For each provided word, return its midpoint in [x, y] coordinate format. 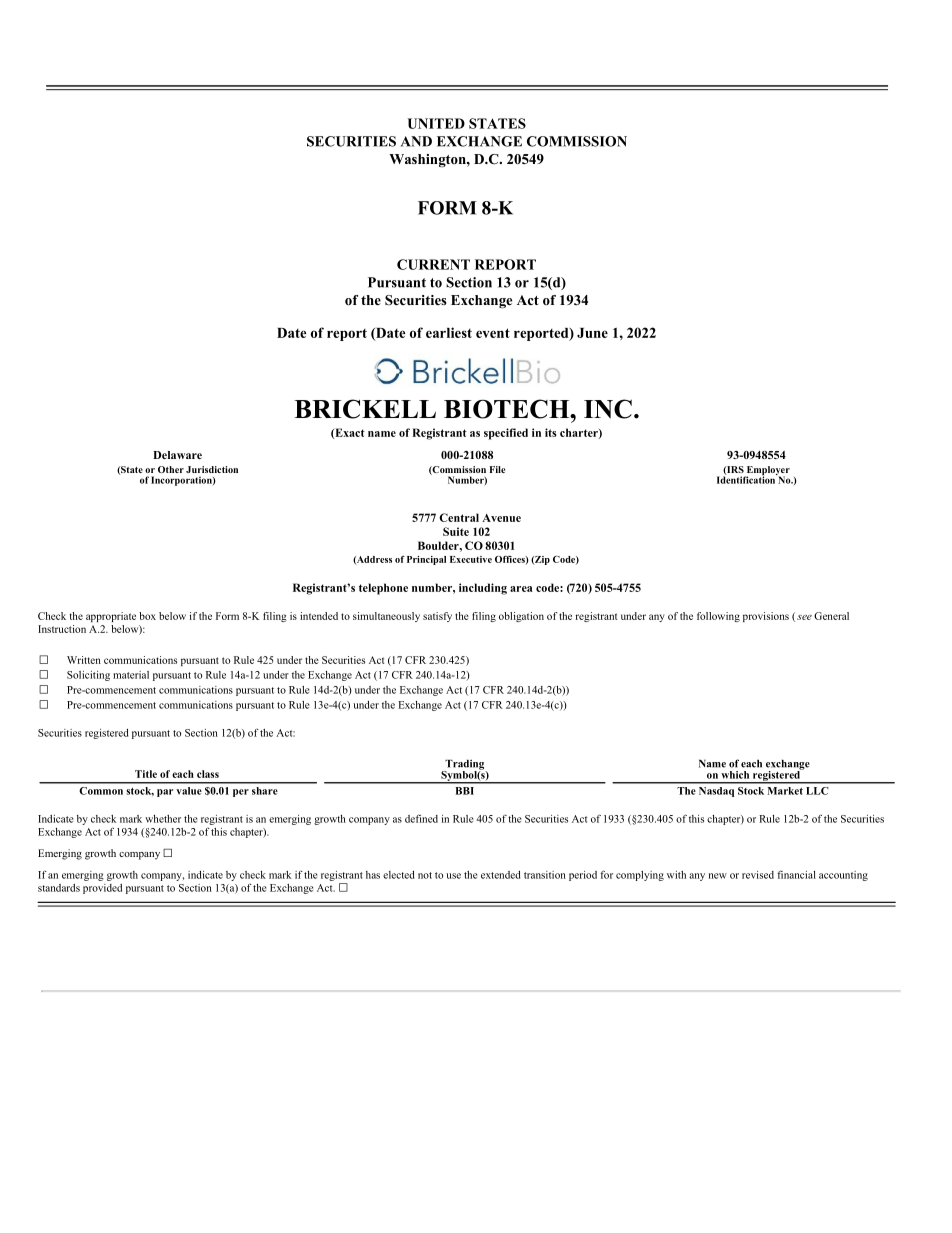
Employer [767, 472]
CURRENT [433, 264]
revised [758, 875]
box [147, 616]
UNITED [436, 123]
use [453, 876]
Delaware [177, 455]
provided [102, 889]
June [592, 333]
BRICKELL [365, 409]
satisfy [437, 617]
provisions [766, 617]
